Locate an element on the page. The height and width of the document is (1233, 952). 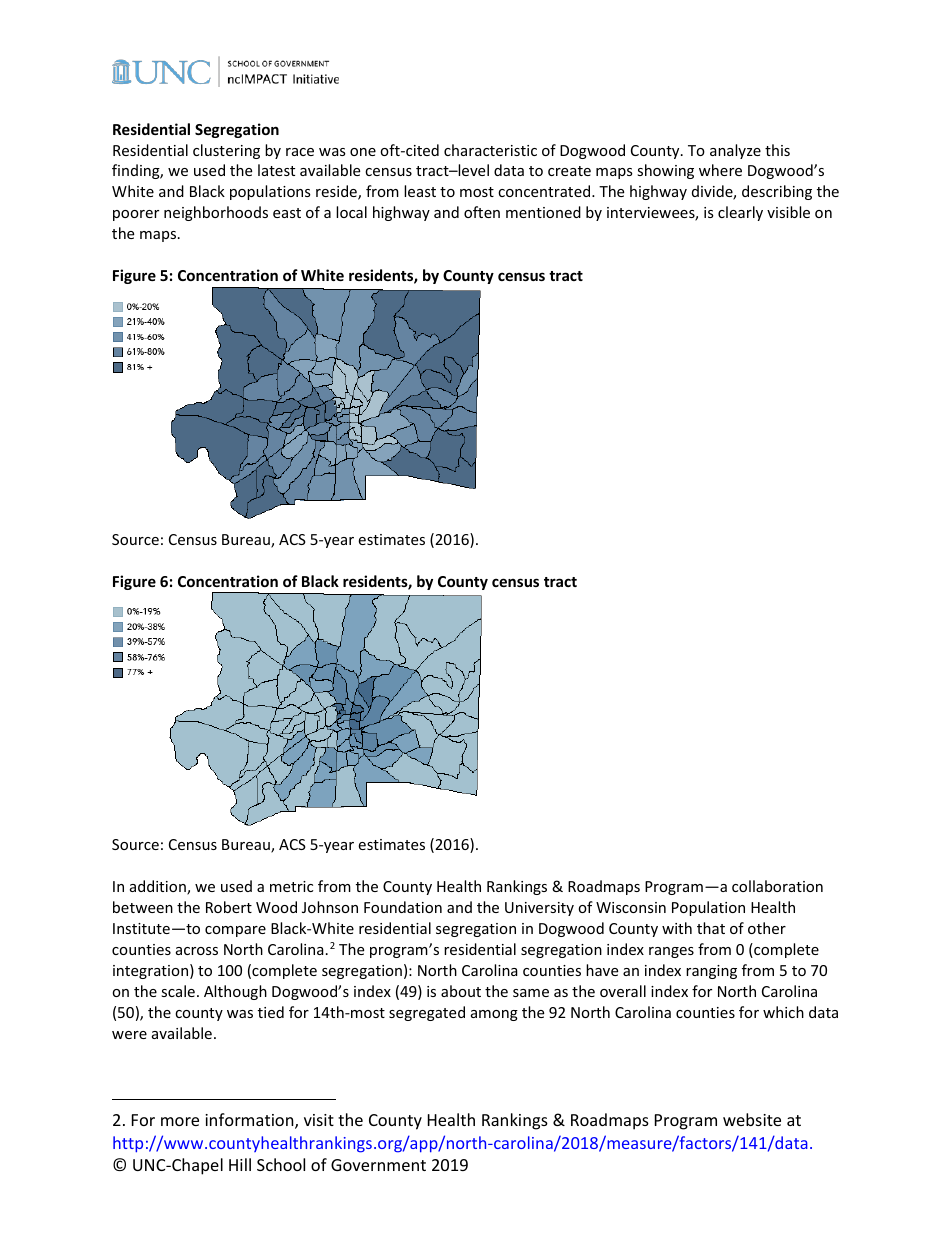
Government is located at coordinates (378, 1165).
